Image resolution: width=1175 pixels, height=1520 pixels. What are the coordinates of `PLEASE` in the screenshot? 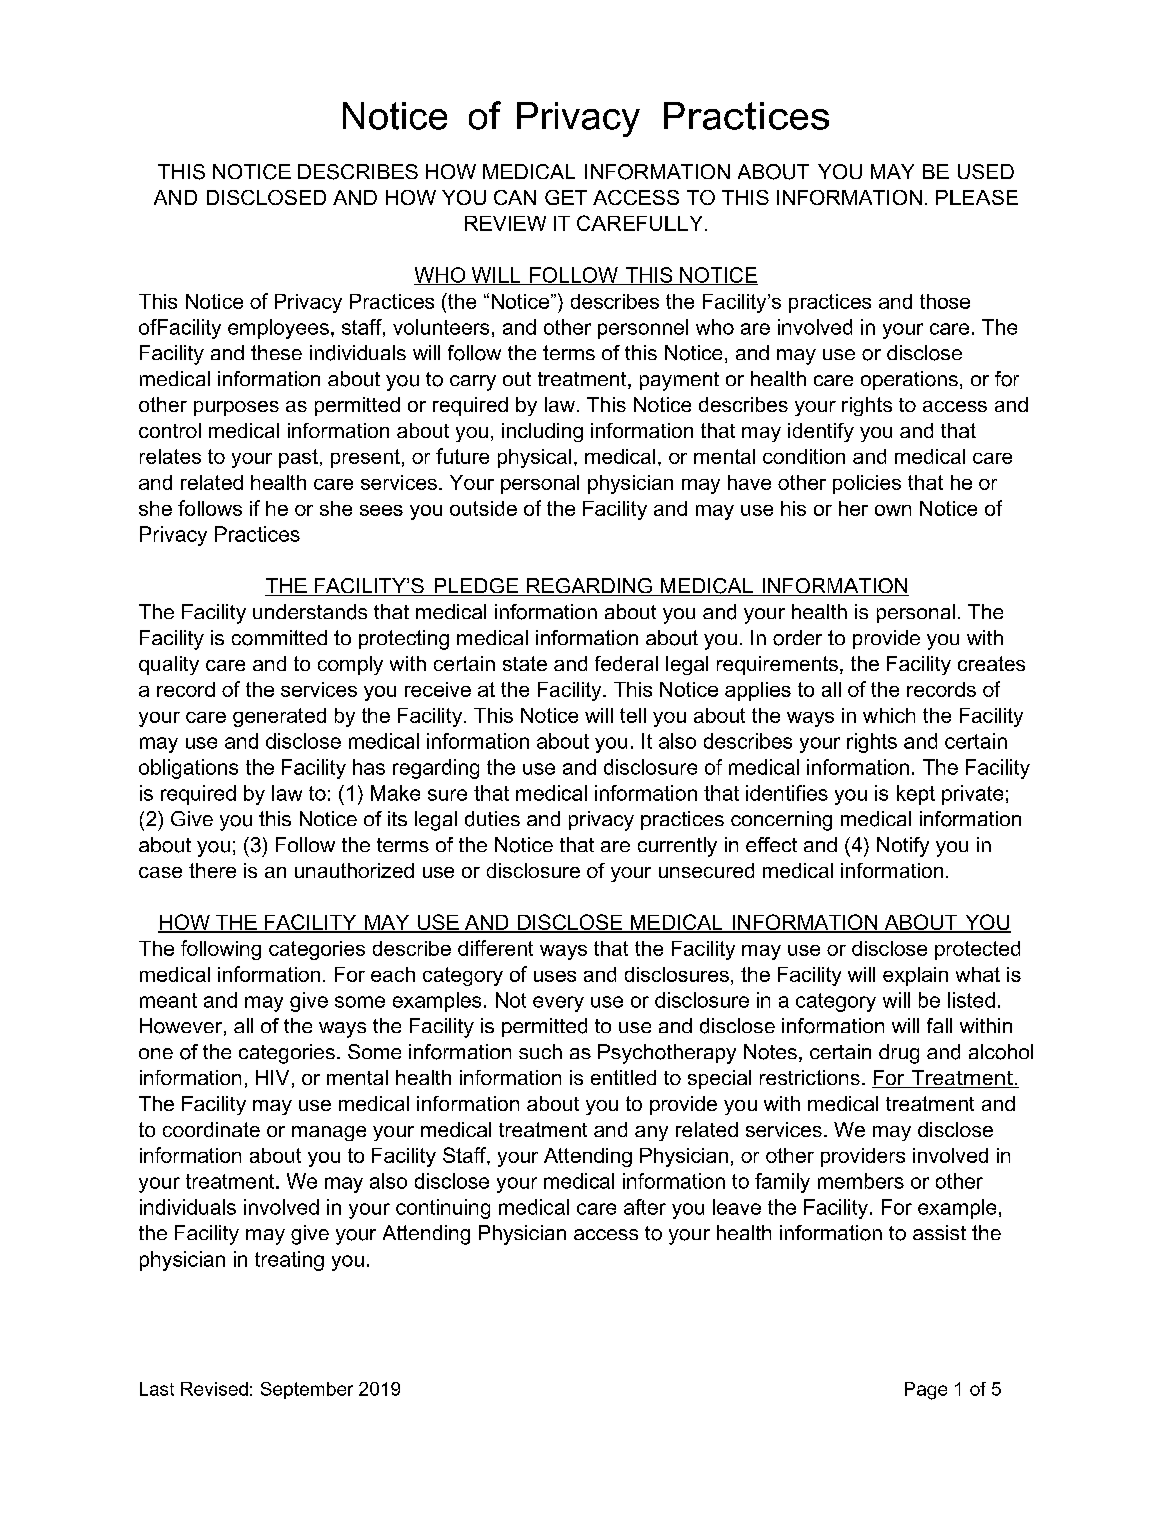 It's located at (977, 197).
